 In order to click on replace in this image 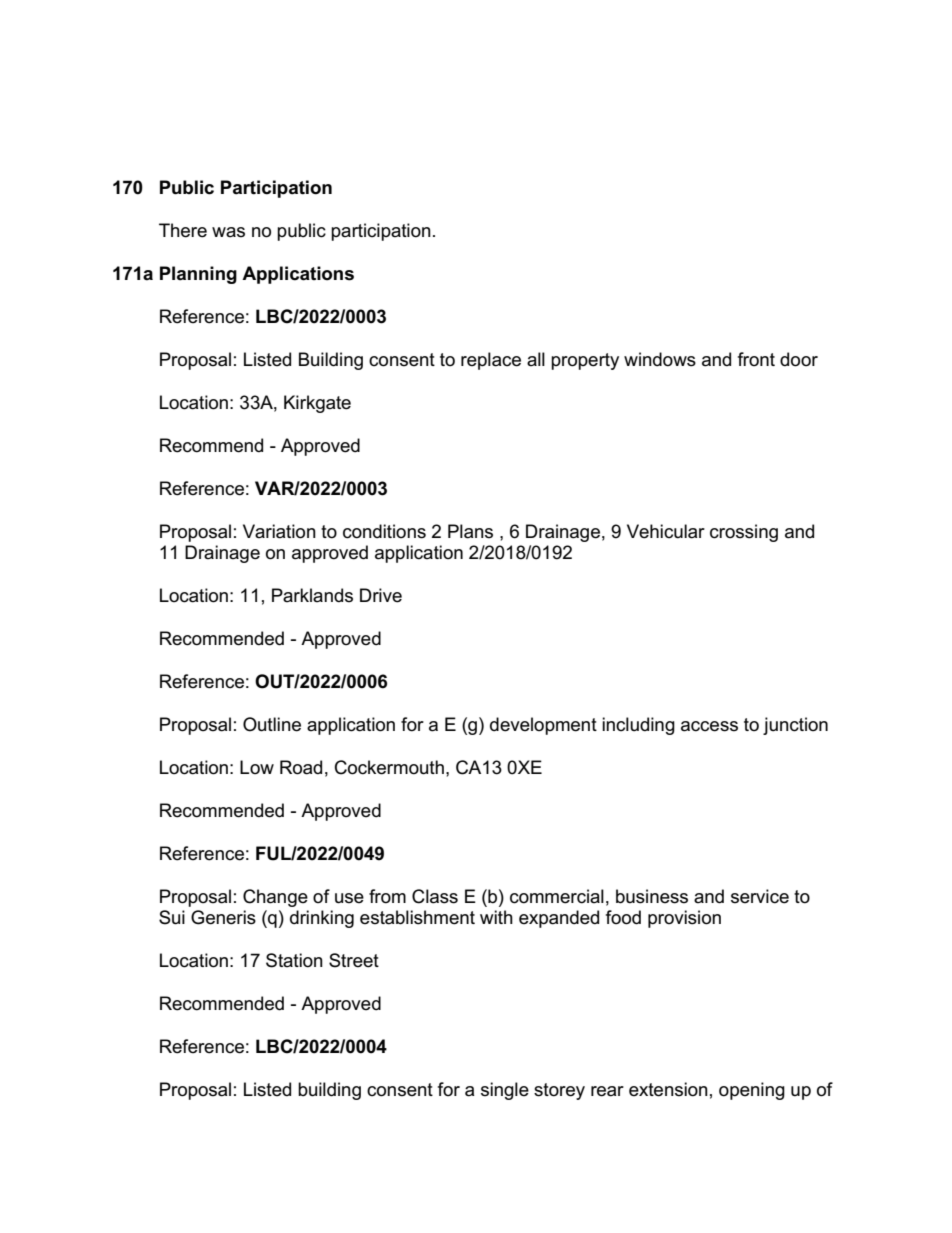, I will do `click(491, 361)`.
